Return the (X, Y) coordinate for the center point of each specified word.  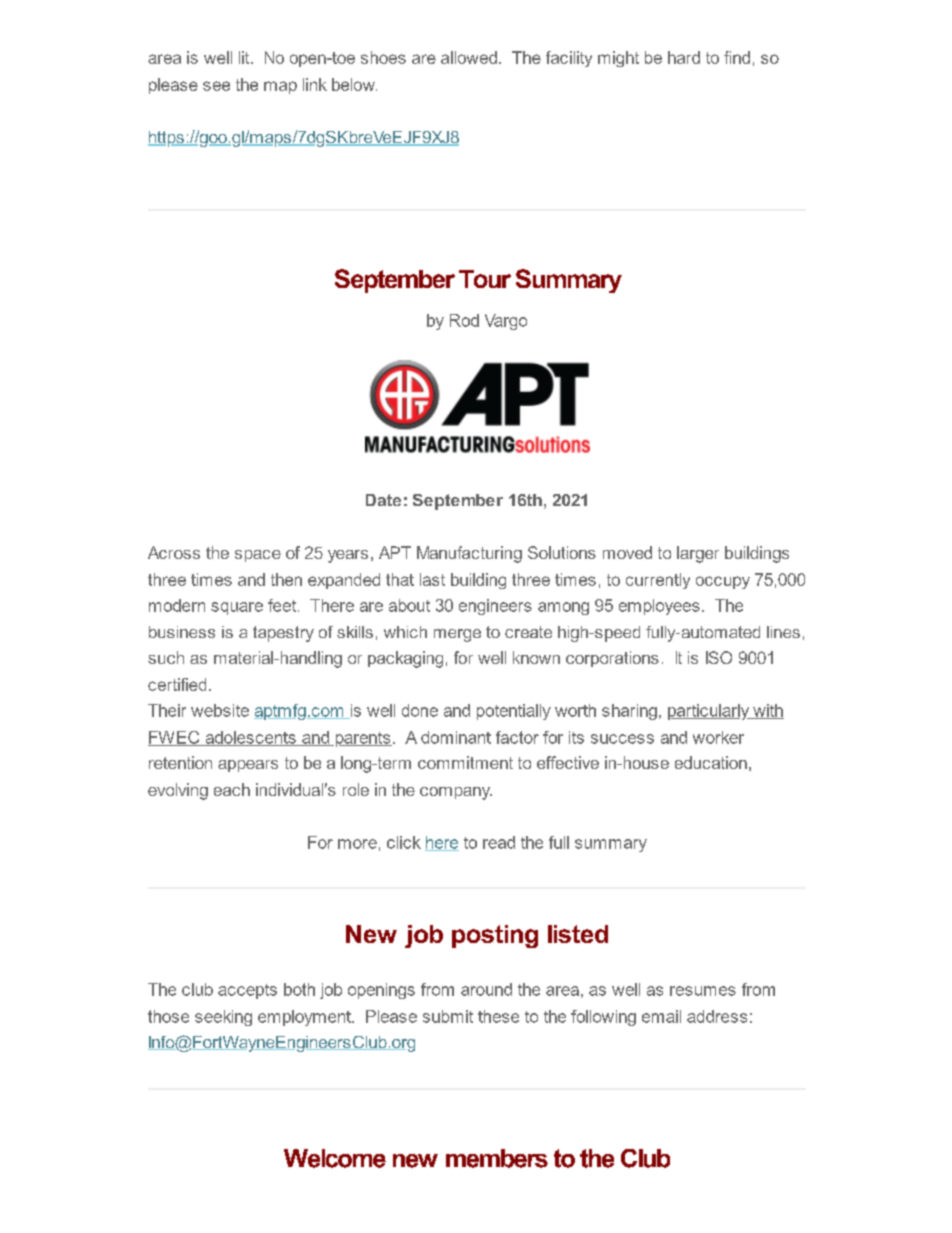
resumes (703, 991)
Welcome (335, 1158)
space (258, 556)
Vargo (506, 322)
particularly (710, 712)
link (315, 84)
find (737, 57)
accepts (247, 991)
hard (684, 57)
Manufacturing (469, 554)
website (220, 710)
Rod (464, 320)
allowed (469, 57)
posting (495, 936)
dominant (456, 737)
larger (698, 554)
